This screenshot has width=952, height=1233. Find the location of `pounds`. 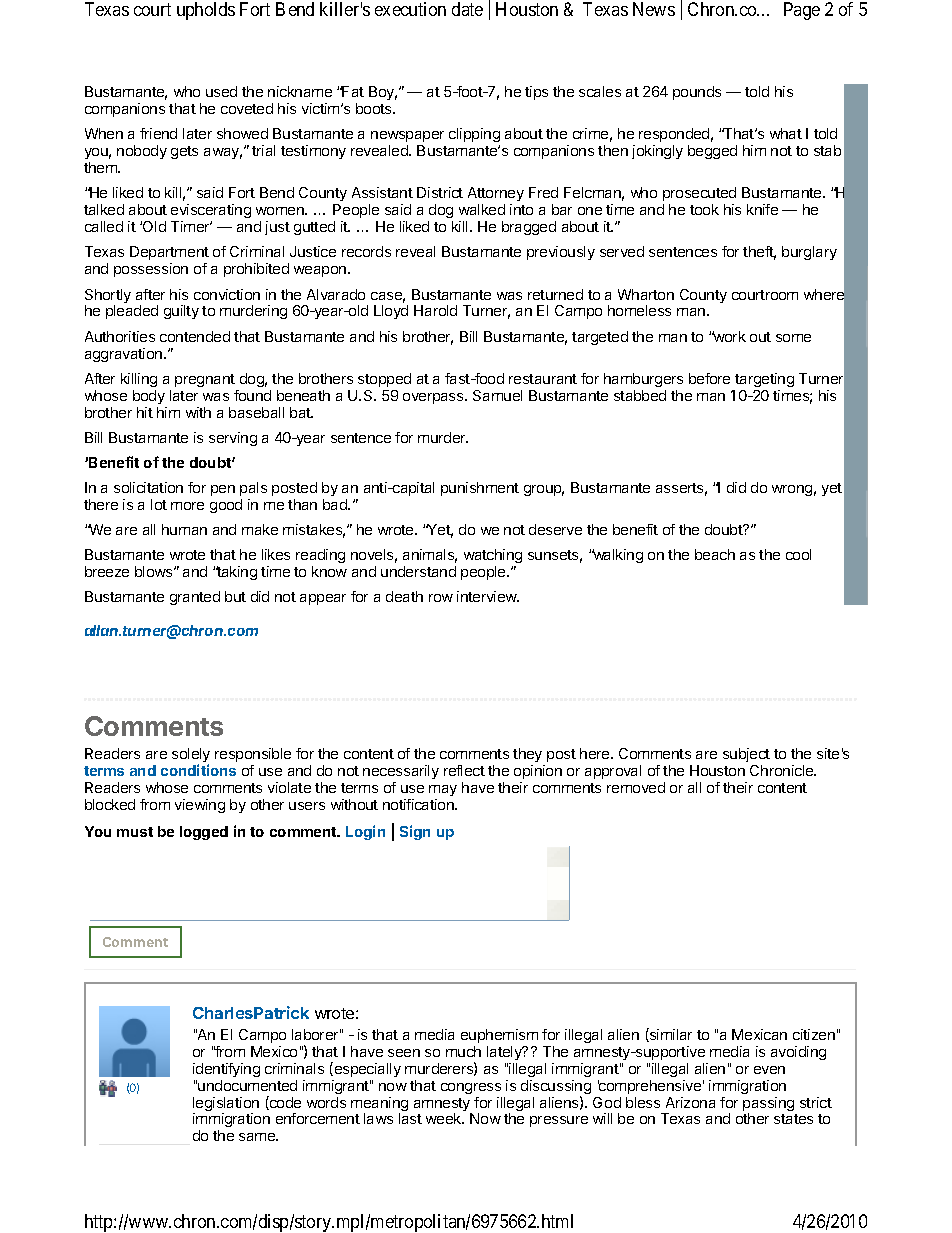

pounds is located at coordinates (697, 93).
